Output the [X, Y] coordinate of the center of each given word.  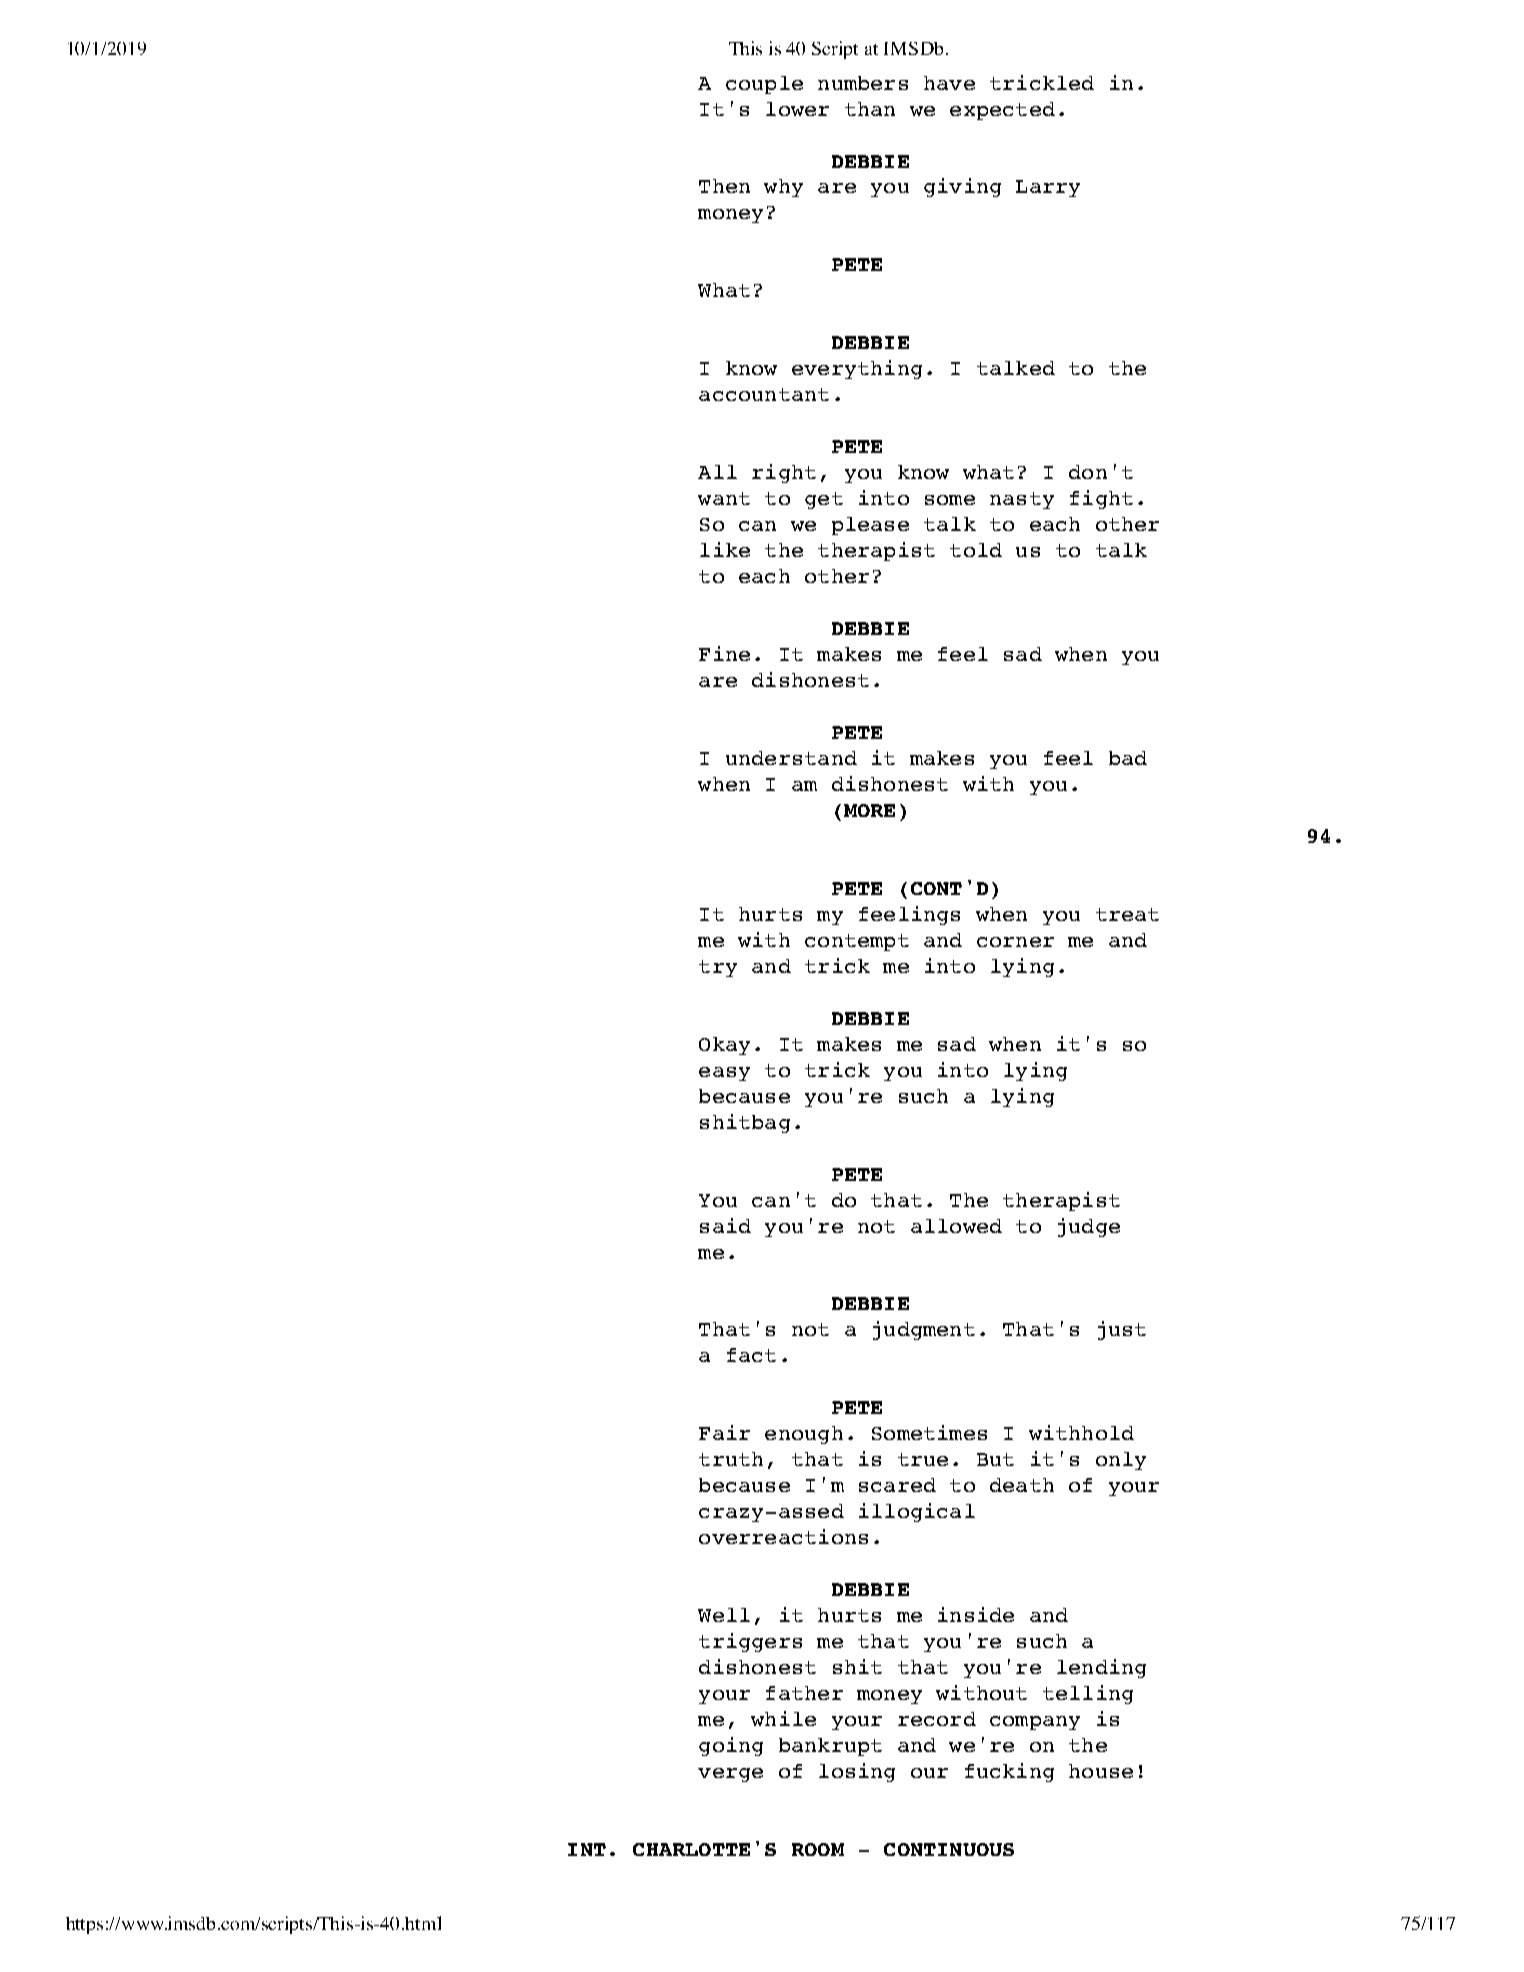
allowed [956, 1226]
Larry [1048, 188]
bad [1128, 758]
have [949, 83]
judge [1089, 1227]
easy [724, 1074]
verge [730, 1775]
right [784, 473]
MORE [869, 810]
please [870, 526]
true [923, 1459]
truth [731, 1459]
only [1121, 1461]
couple [764, 85]
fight [1101, 499]
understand [791, 758]
